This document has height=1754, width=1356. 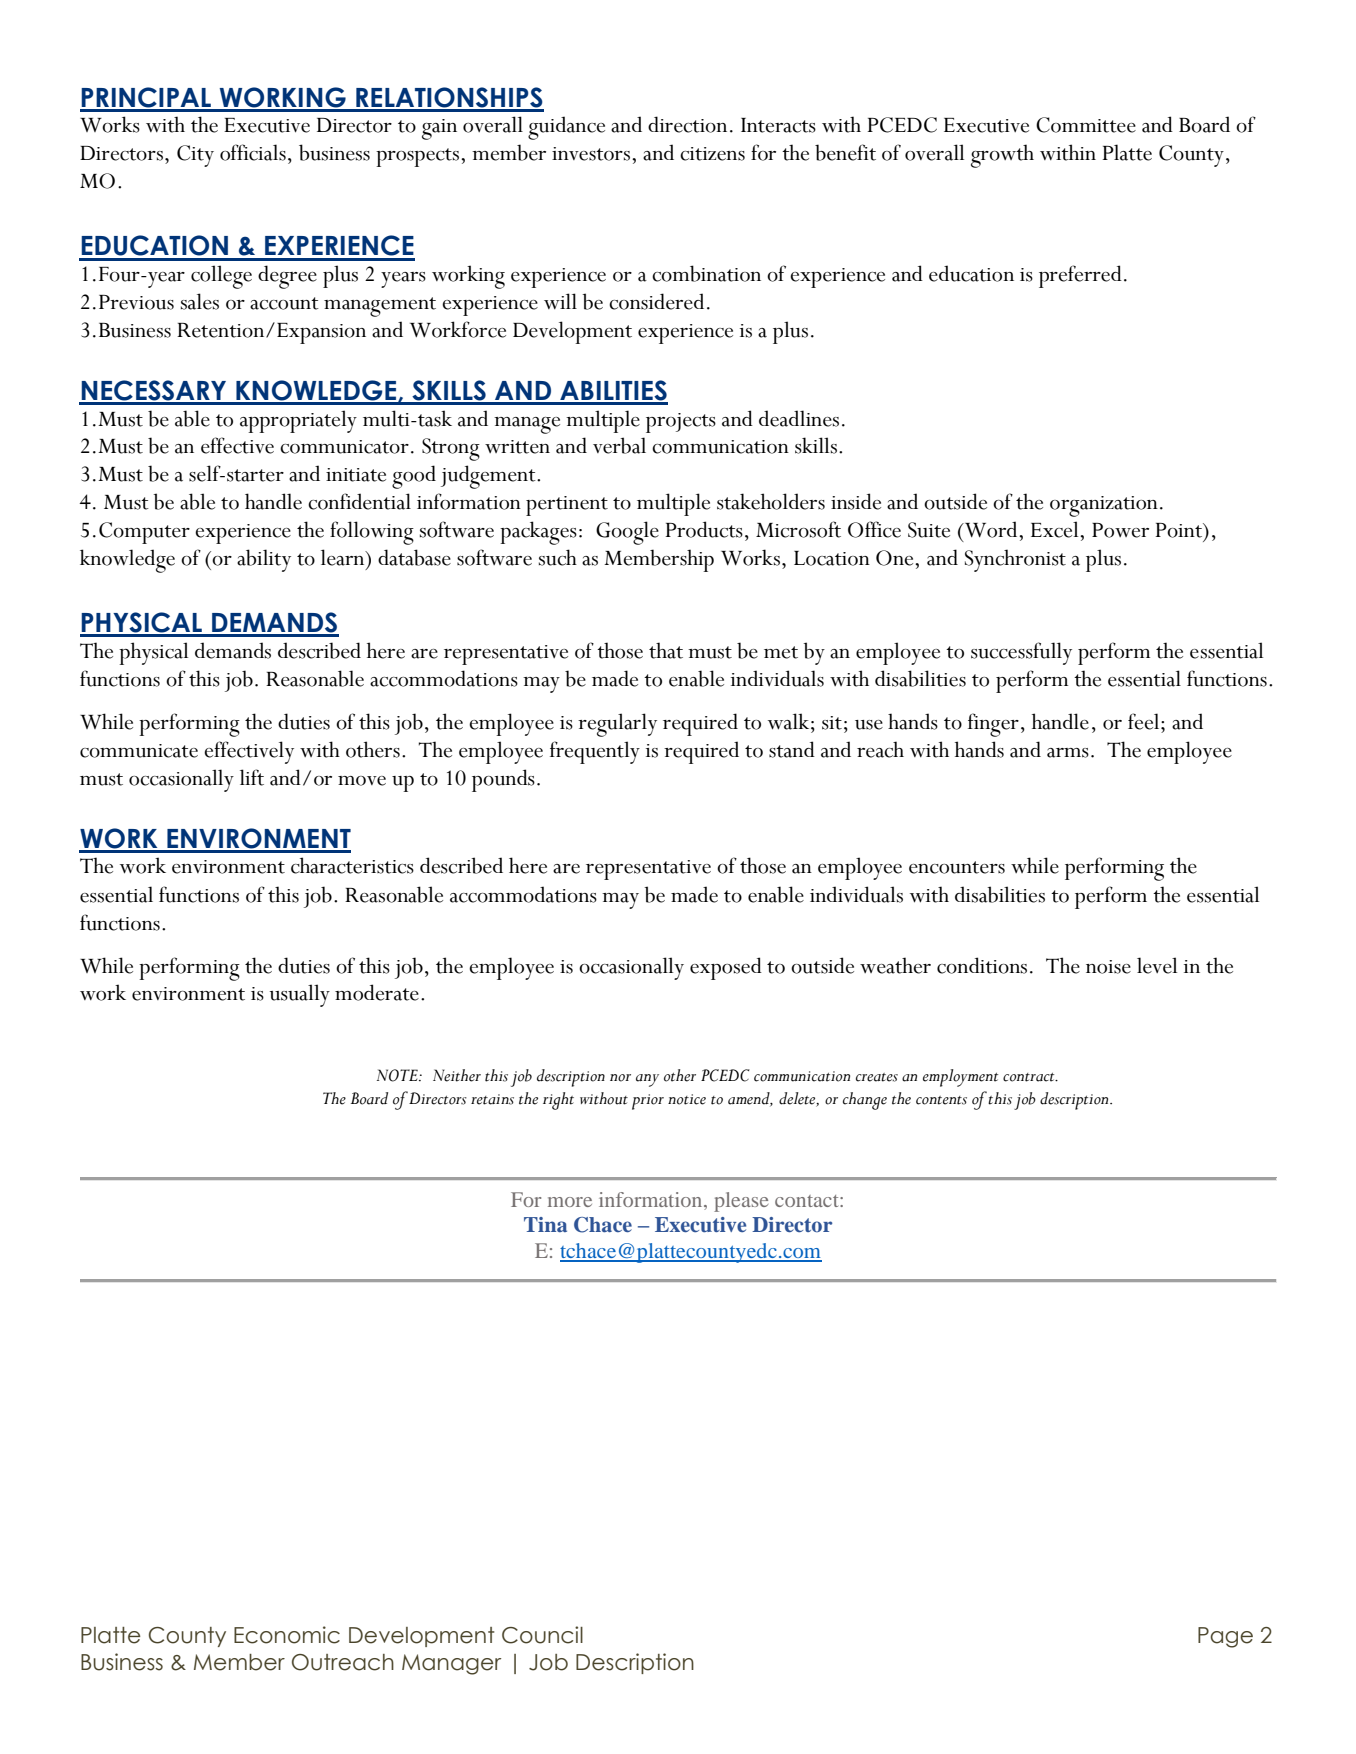 I want to click on citizens, so click(x=712, y=154).
